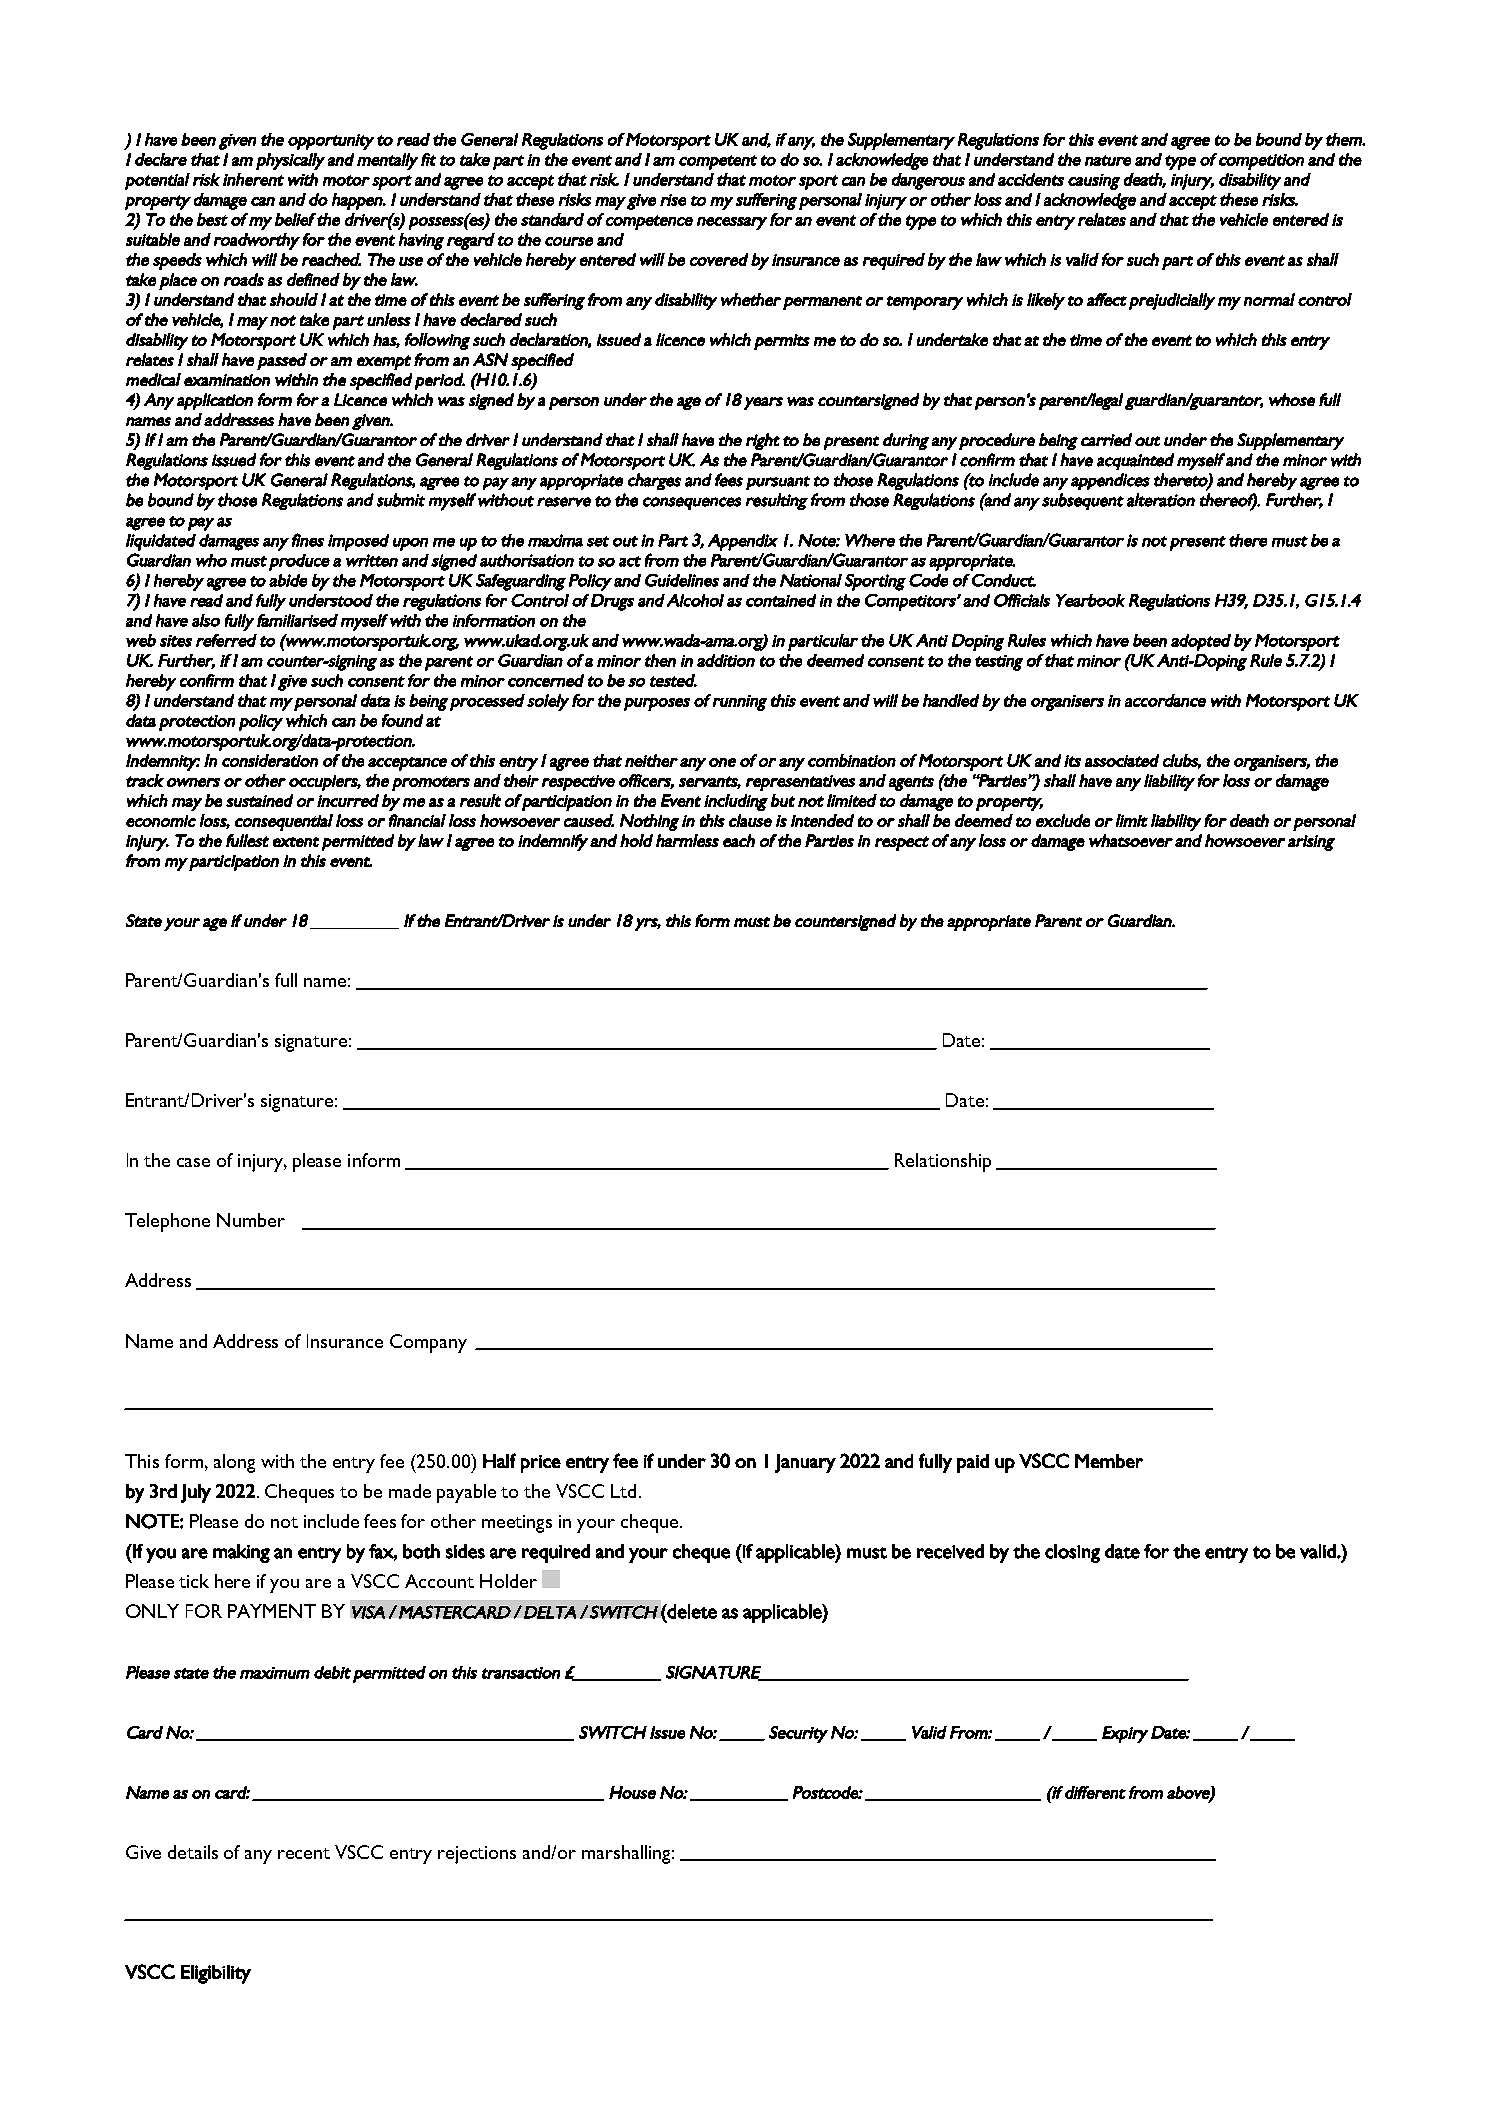 Image resolution: width=1491 pixels, height=2109 pixels. What do you see at coordinates (943, 1162) in the document?
I see `Relationship` at bounding box center [943, 1162].
